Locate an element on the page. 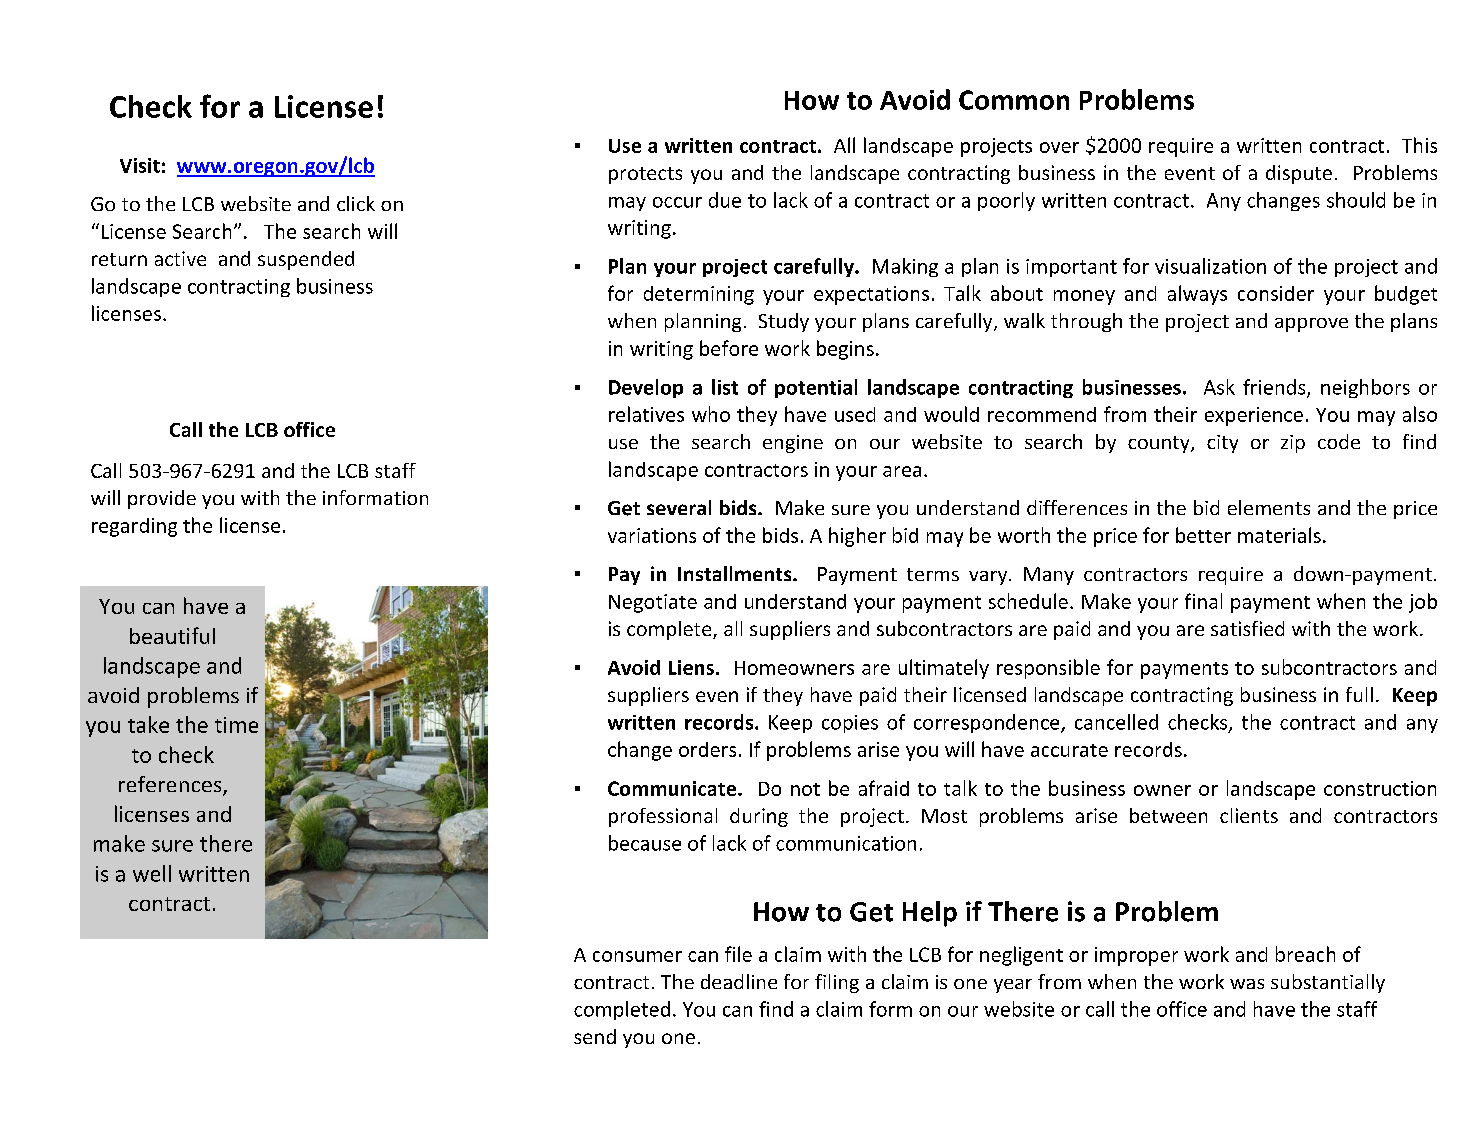  approve is located at coordinates (1311, 325).
